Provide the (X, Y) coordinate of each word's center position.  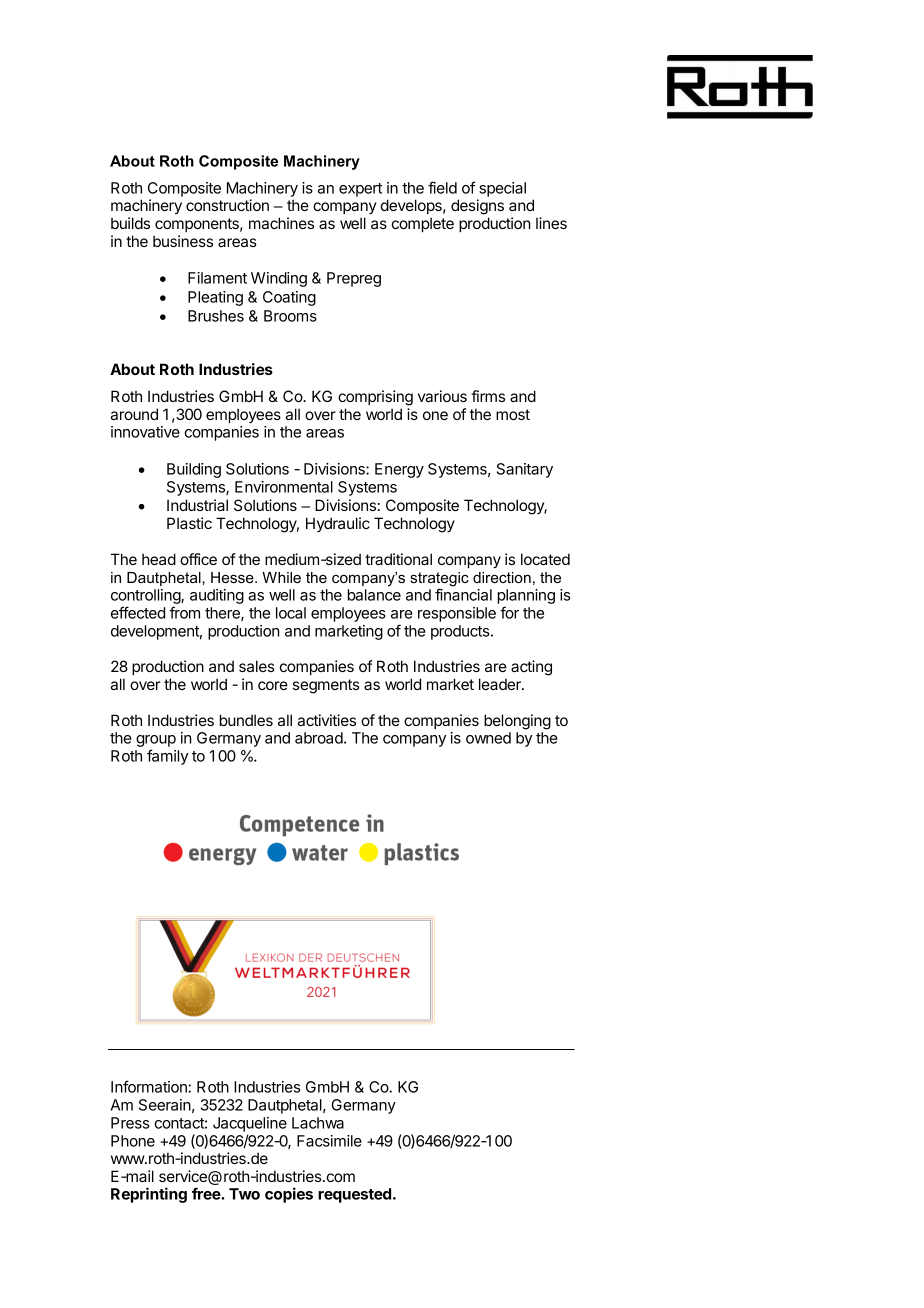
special (502, 189)
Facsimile (329, 1141)
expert (360, 190)
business (183, 241)
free (207, 1193)
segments (326, 686)
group (156, 742)
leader (501, 684)
